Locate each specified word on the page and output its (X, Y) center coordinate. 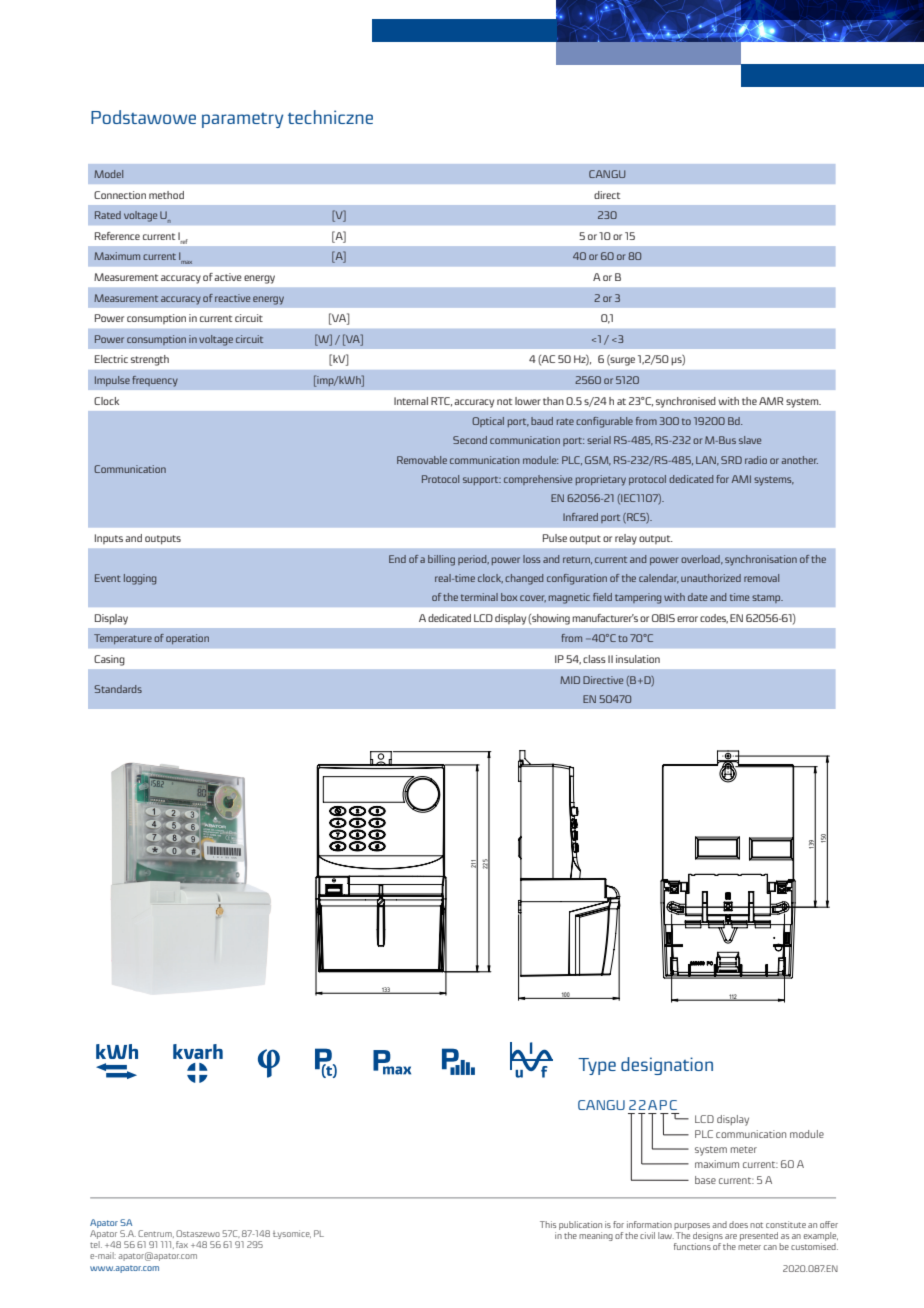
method (166, 195)
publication (580, 1225)
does (738, 1224)
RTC (441, 402)
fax (182, 1244)
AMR (771, 401)
